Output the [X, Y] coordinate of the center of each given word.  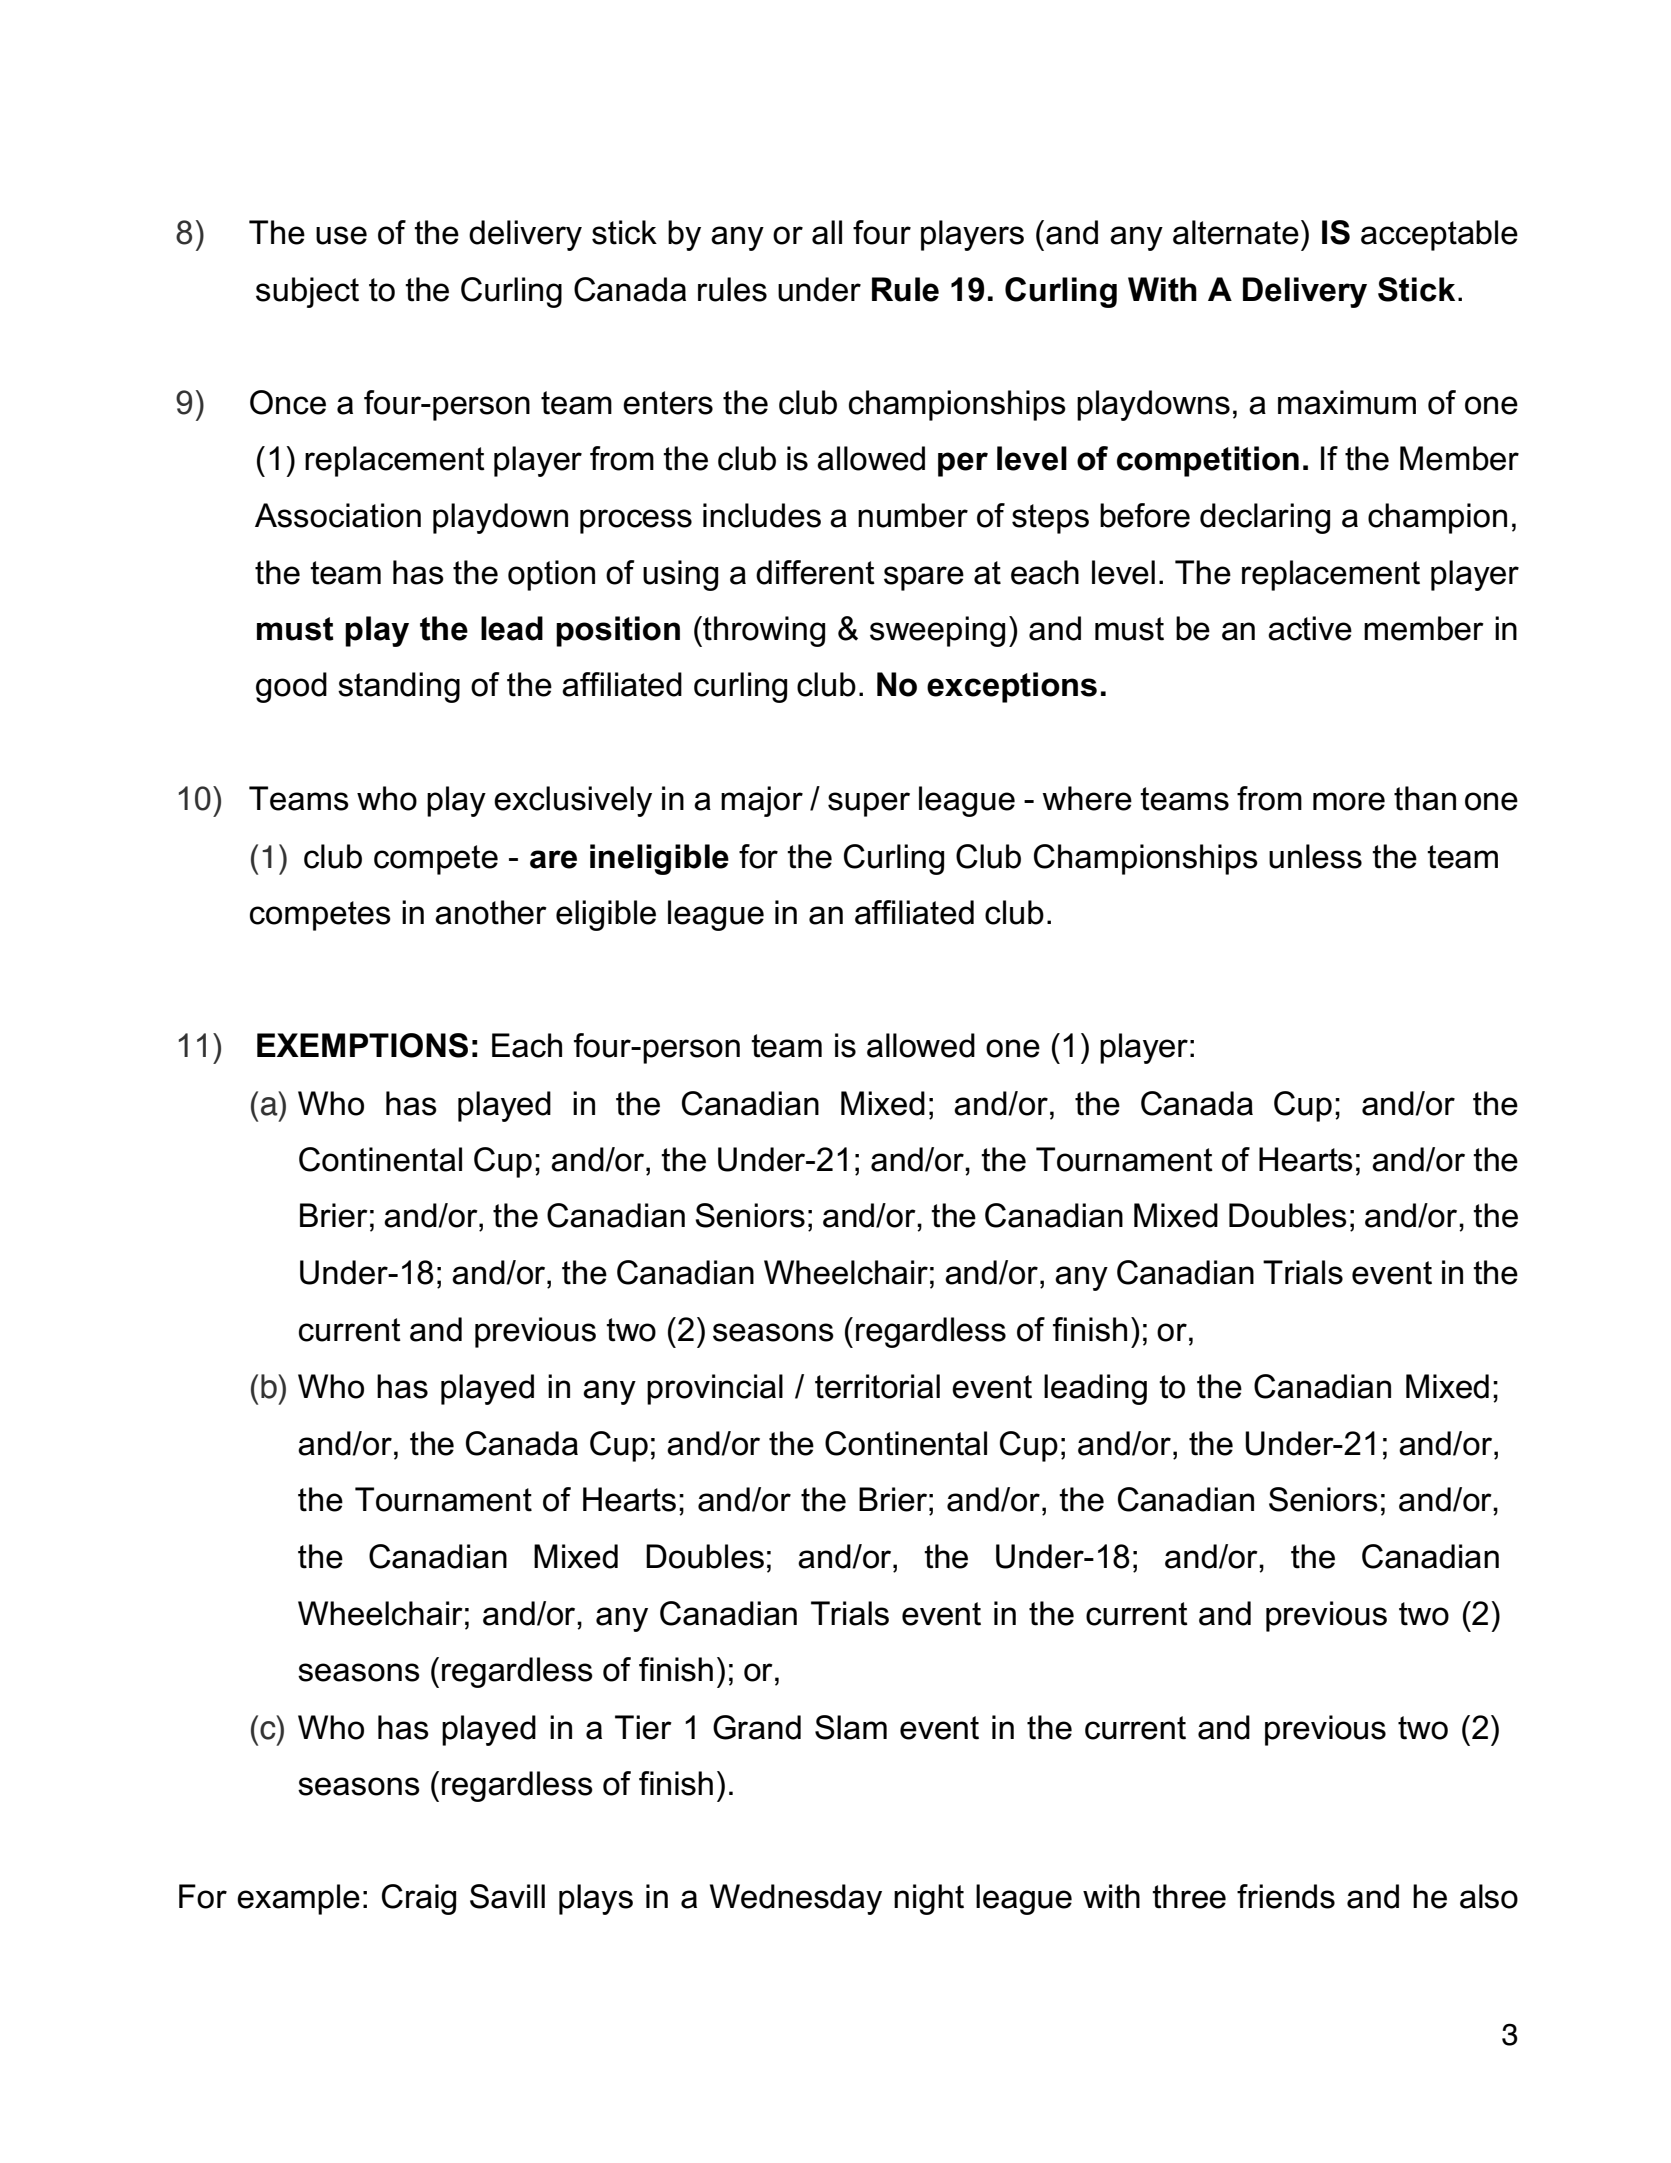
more [1349, 801]
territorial [877, 1386]
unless [1315, 856]
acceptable [1439, 235]
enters [668, 403]
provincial [715, 1389]
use [341, 235]
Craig [419, 1899]
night [929, 1899]
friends [1286, 1896]
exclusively [573, 801]
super [869, 804]
